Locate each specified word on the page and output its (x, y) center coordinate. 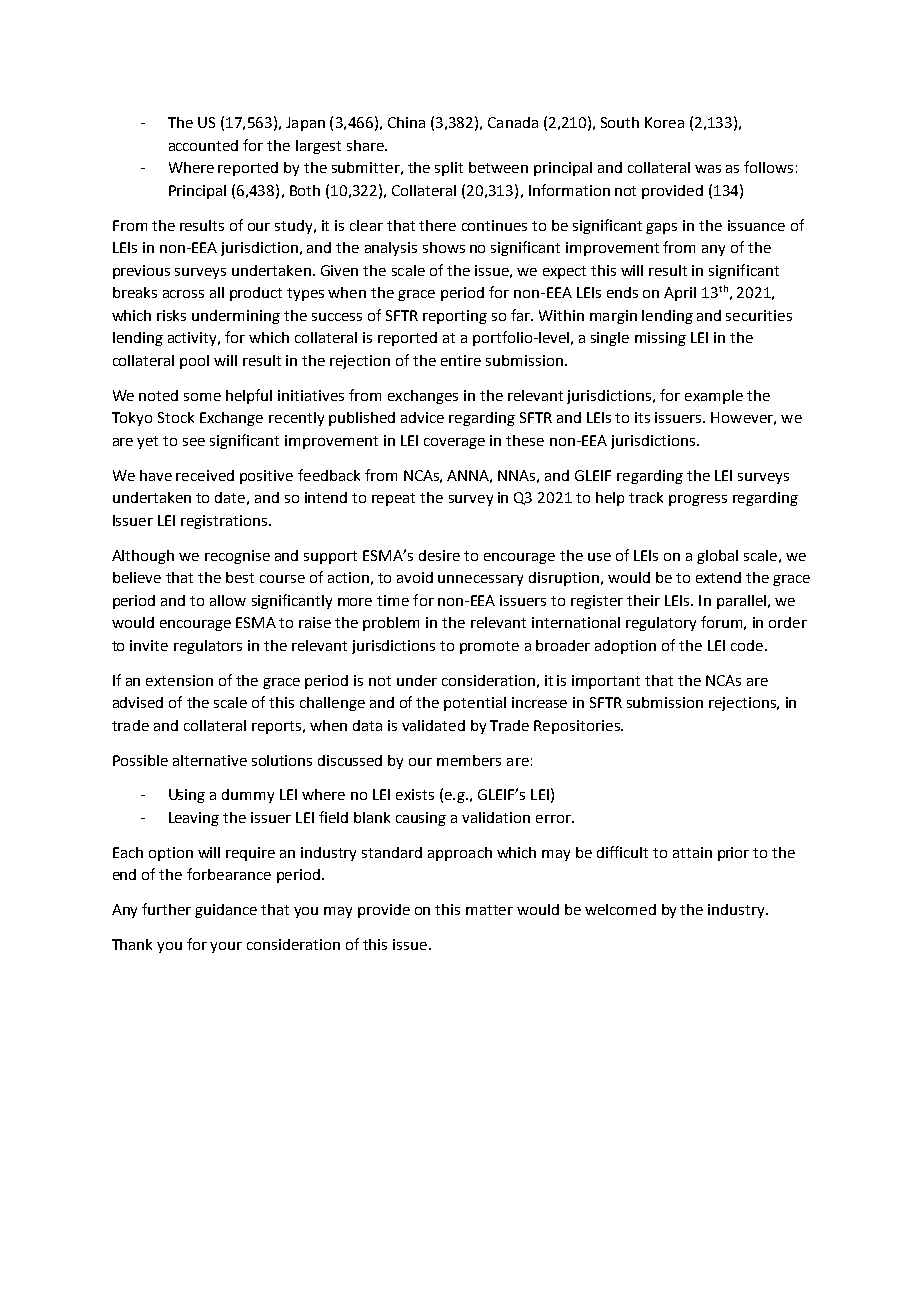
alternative (210, 760)
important (606, 682)
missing (660, 339)
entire (461, 360)
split (449, 169)
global (717, 557)
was (708, 169)
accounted (203, 145)
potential (475, 704)
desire (439, 555)
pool (194, 362)
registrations (224, 522)
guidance (226, 911)
